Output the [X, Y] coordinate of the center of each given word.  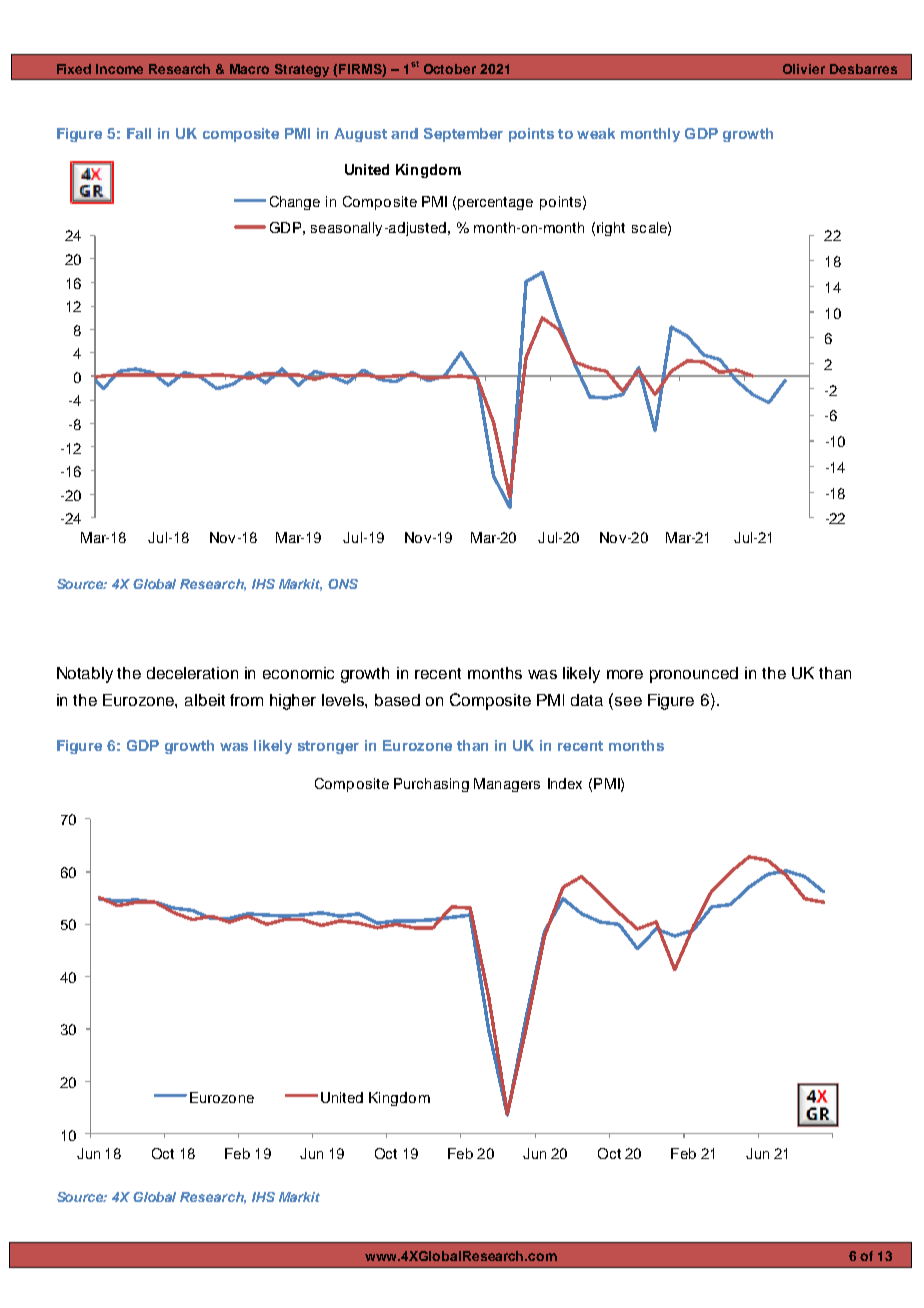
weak [596, 133]
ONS [343, 584]
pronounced [694, 675]
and [404, 133]
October [450, 69]
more [625, 674]
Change [295, 203]
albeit [205, 700]
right [611, 229]
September [463, 135]
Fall [139, 133]
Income [119, 69]
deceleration [192, 673]
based [397, 700]
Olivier [804, 69]
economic [298, 673]
